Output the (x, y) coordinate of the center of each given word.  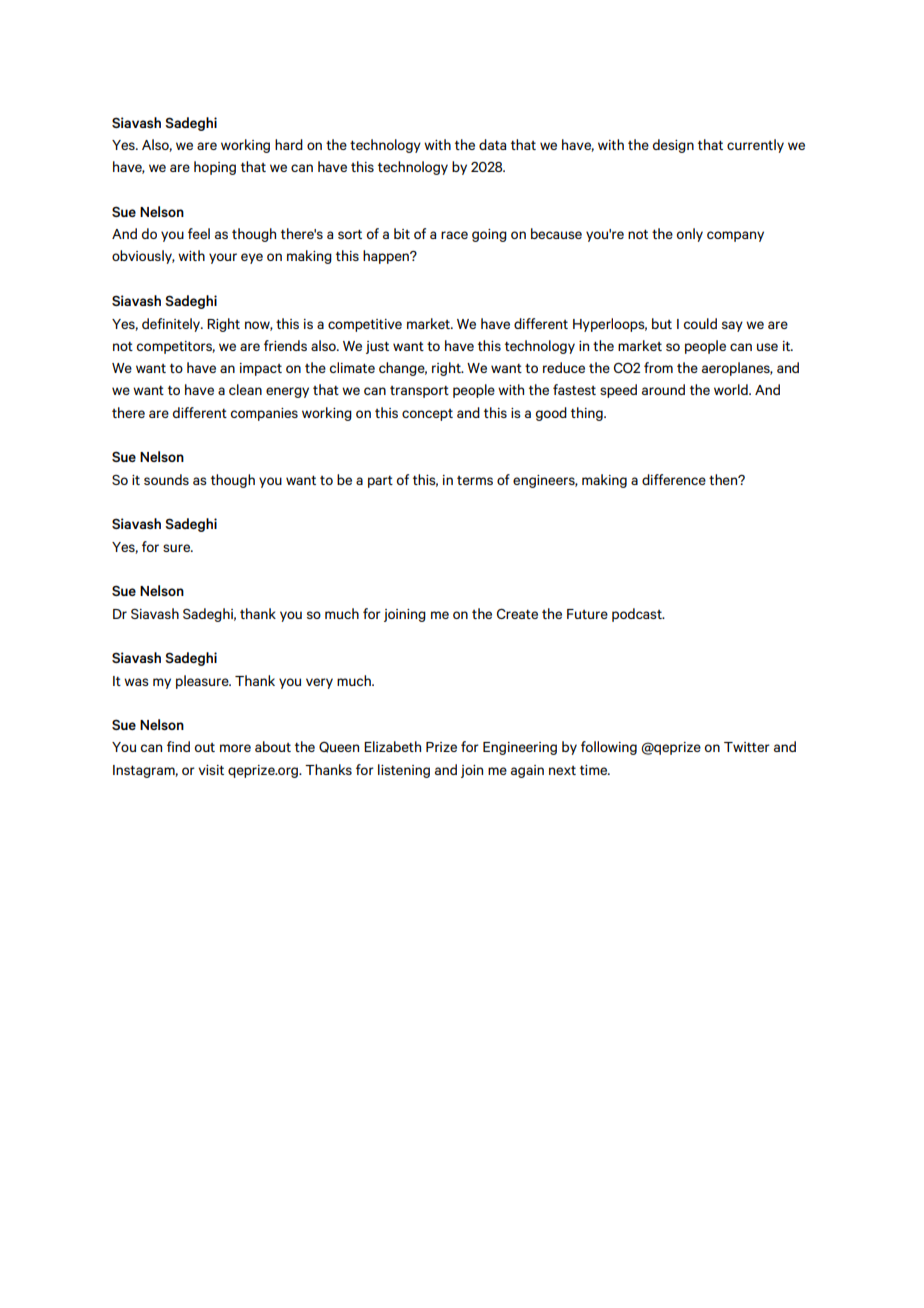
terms (475, 480)
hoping (215, 168)
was (136, 682)
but (662, 323)
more (235, 748)
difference (674, 479)
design (673, 146)
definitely (172, 325)
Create (517, 614)
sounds (166, 479)
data (492, 144)
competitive (365, 325)
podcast (638, 615)
